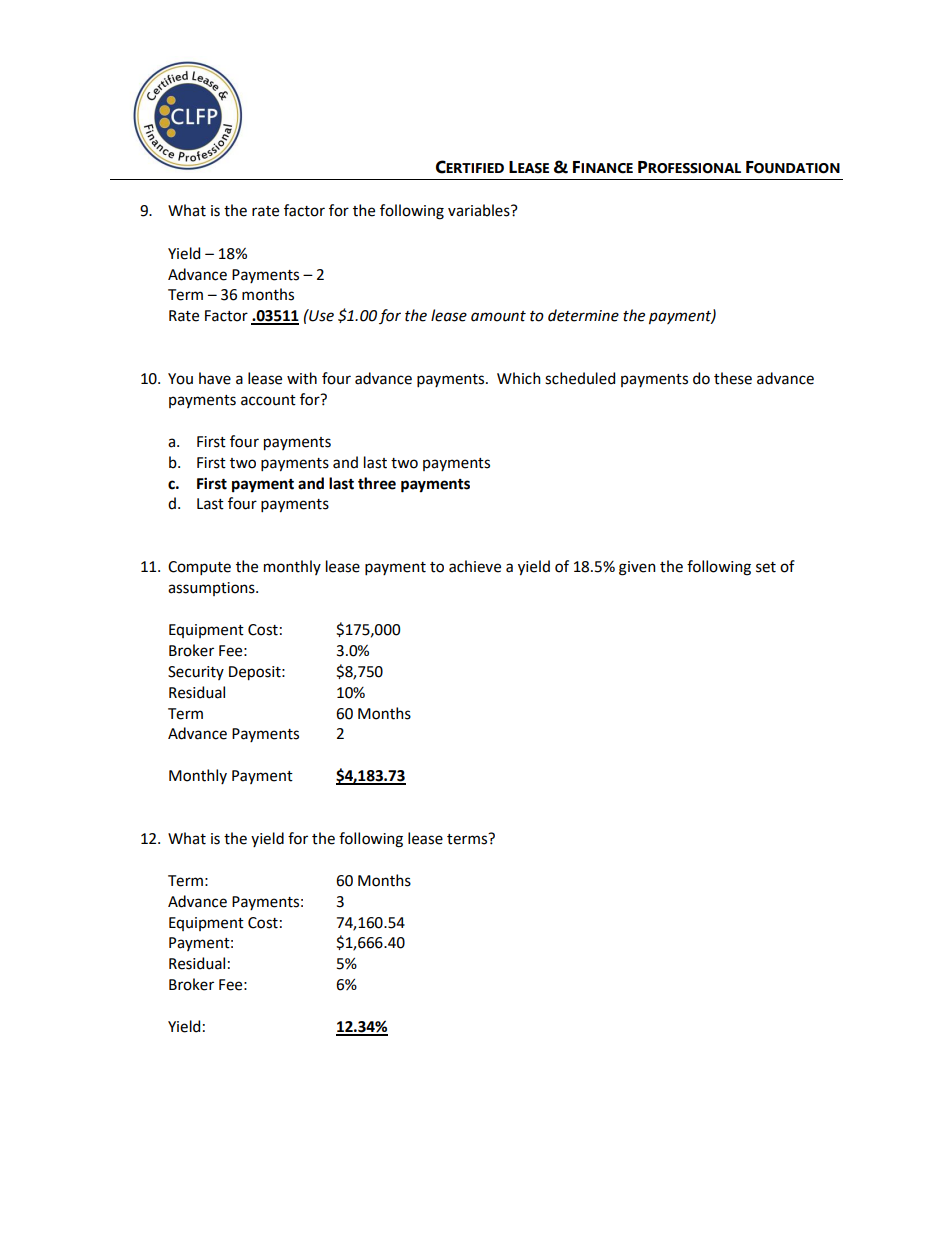 This screenshot has height=1233, width=952. What do you see at coordinates (733, 378) in the screenshot?
I see `these` at bounding box center [733, 378].
